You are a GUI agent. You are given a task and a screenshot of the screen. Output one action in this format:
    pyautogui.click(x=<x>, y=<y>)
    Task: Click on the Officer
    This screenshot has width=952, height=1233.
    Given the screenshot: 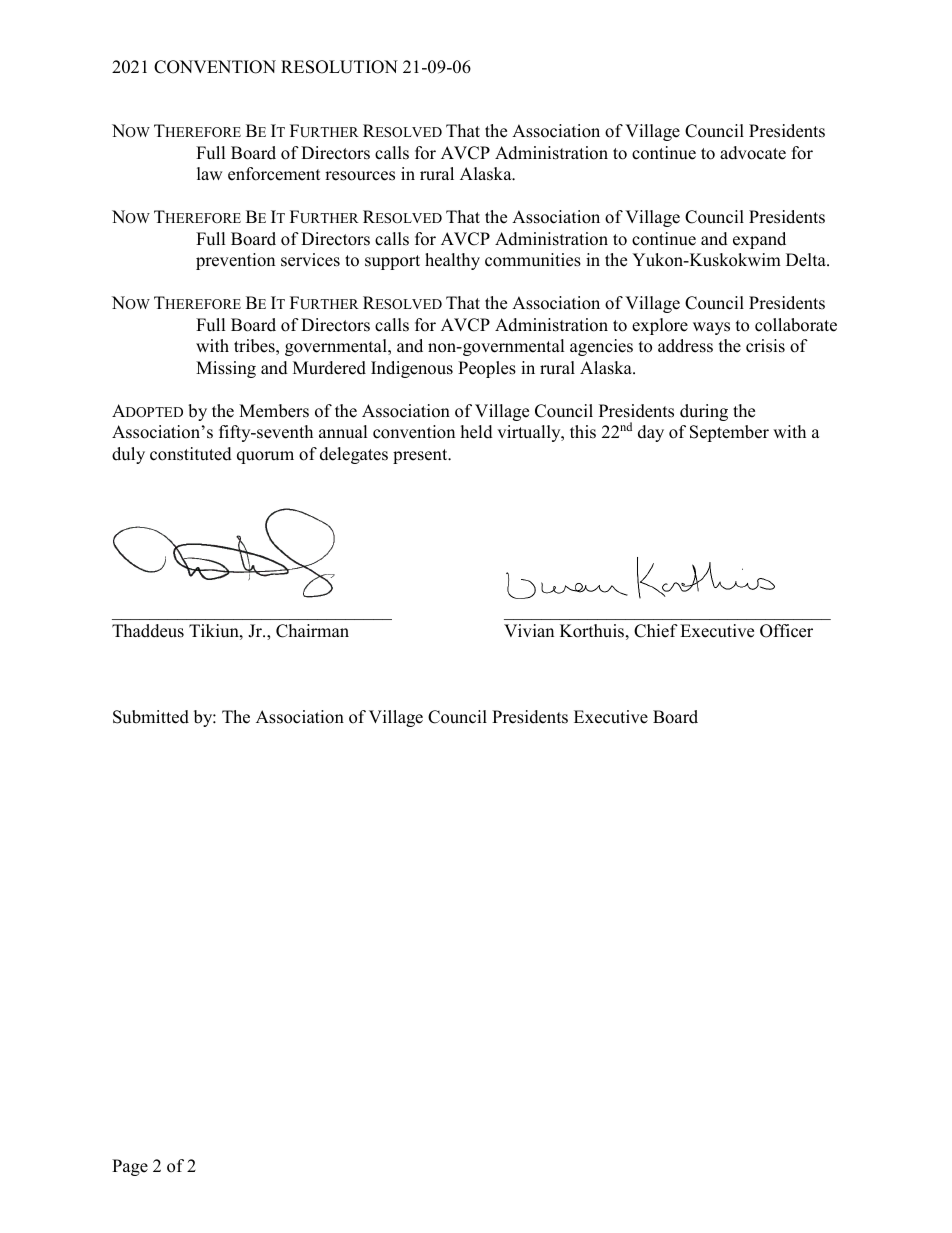 What is the action you would take?
    pyautogui.click(x=786, y=631)
